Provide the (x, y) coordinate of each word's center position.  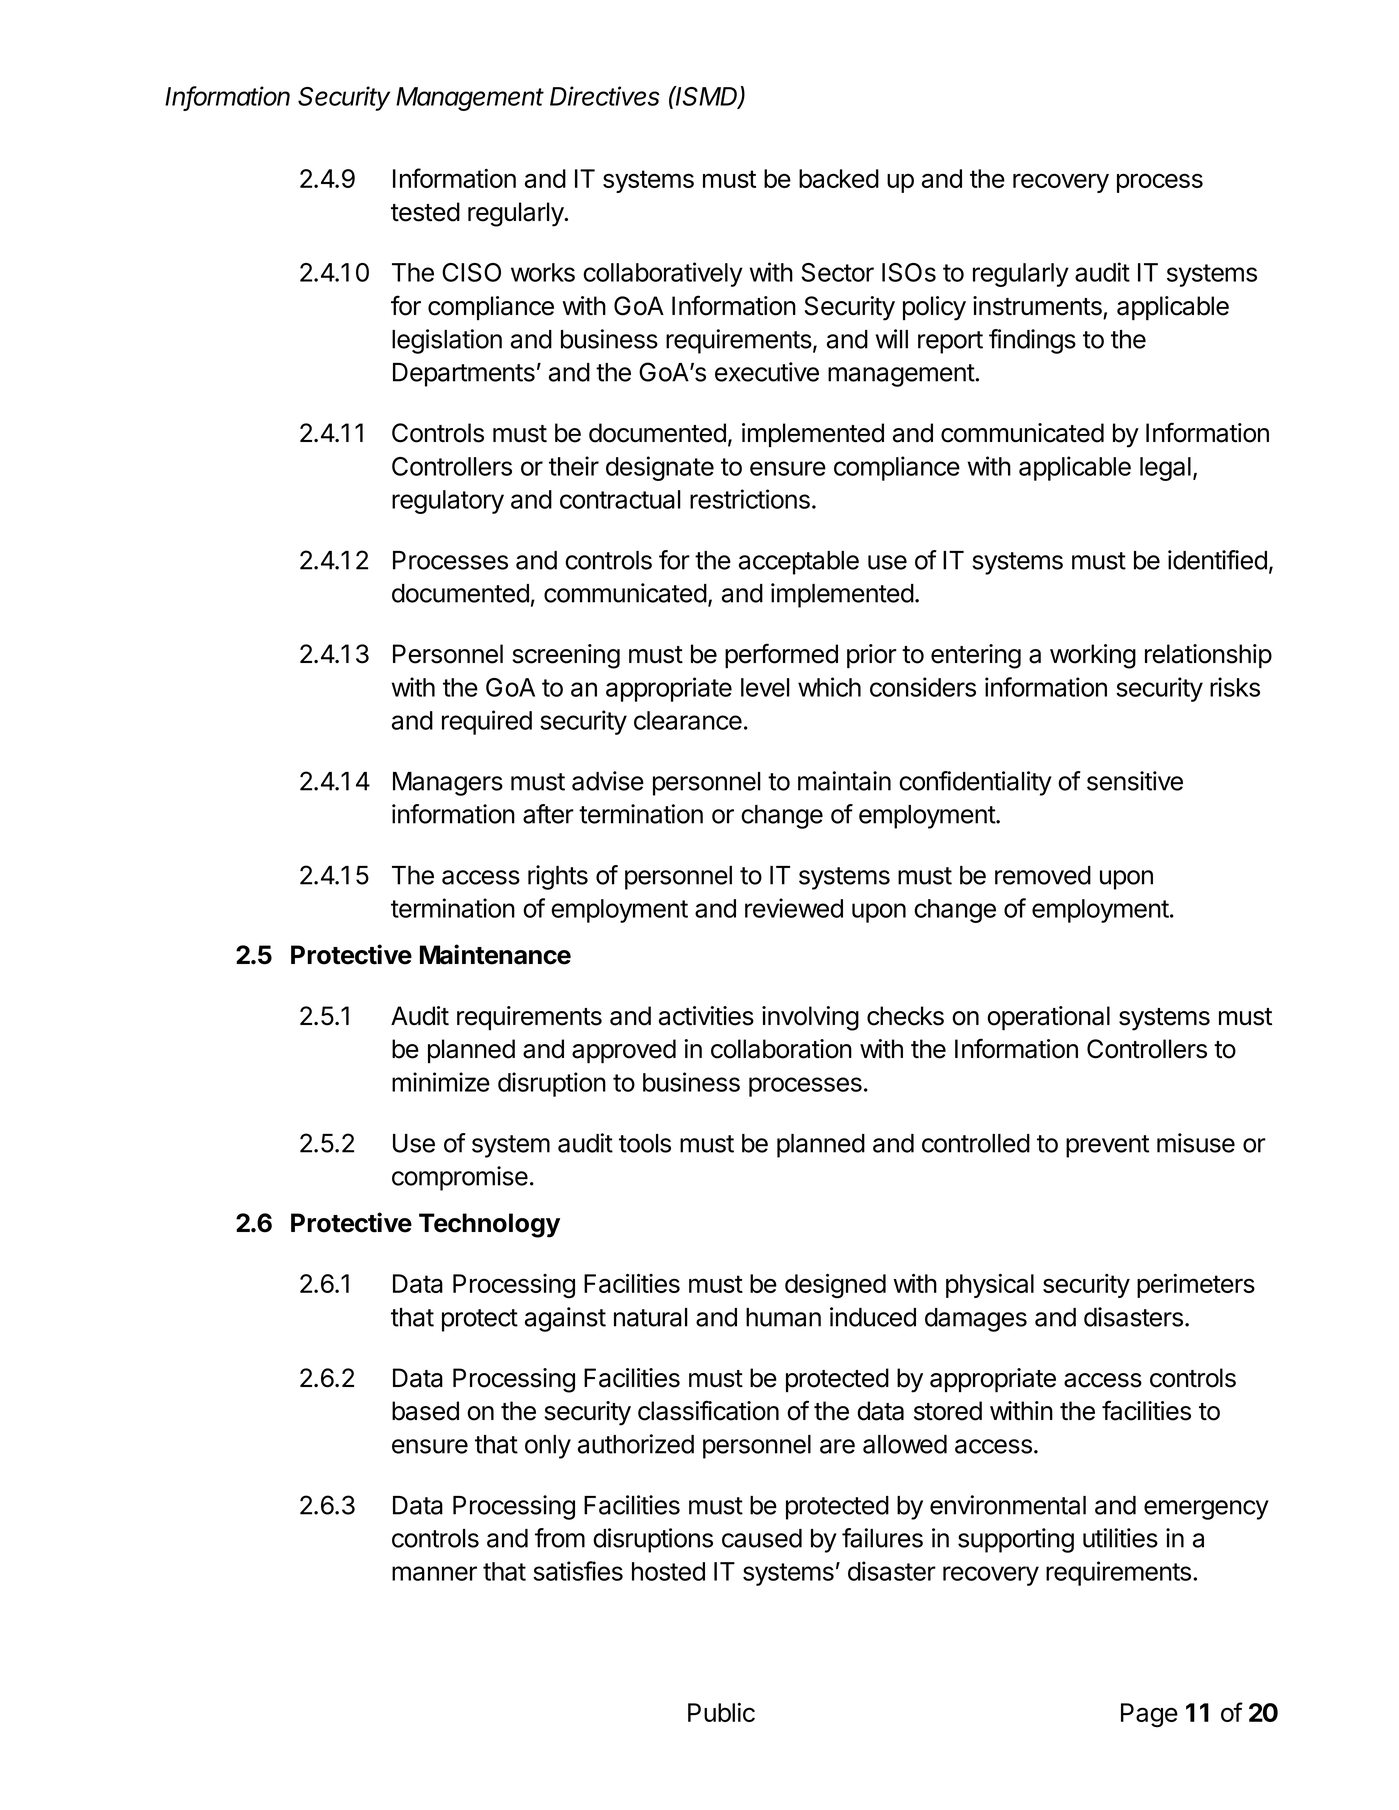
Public (721, 1712)
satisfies (578, 1571)
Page (1149, 1715)
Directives (605, 96)
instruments (1037, 306)
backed (839, 178)
